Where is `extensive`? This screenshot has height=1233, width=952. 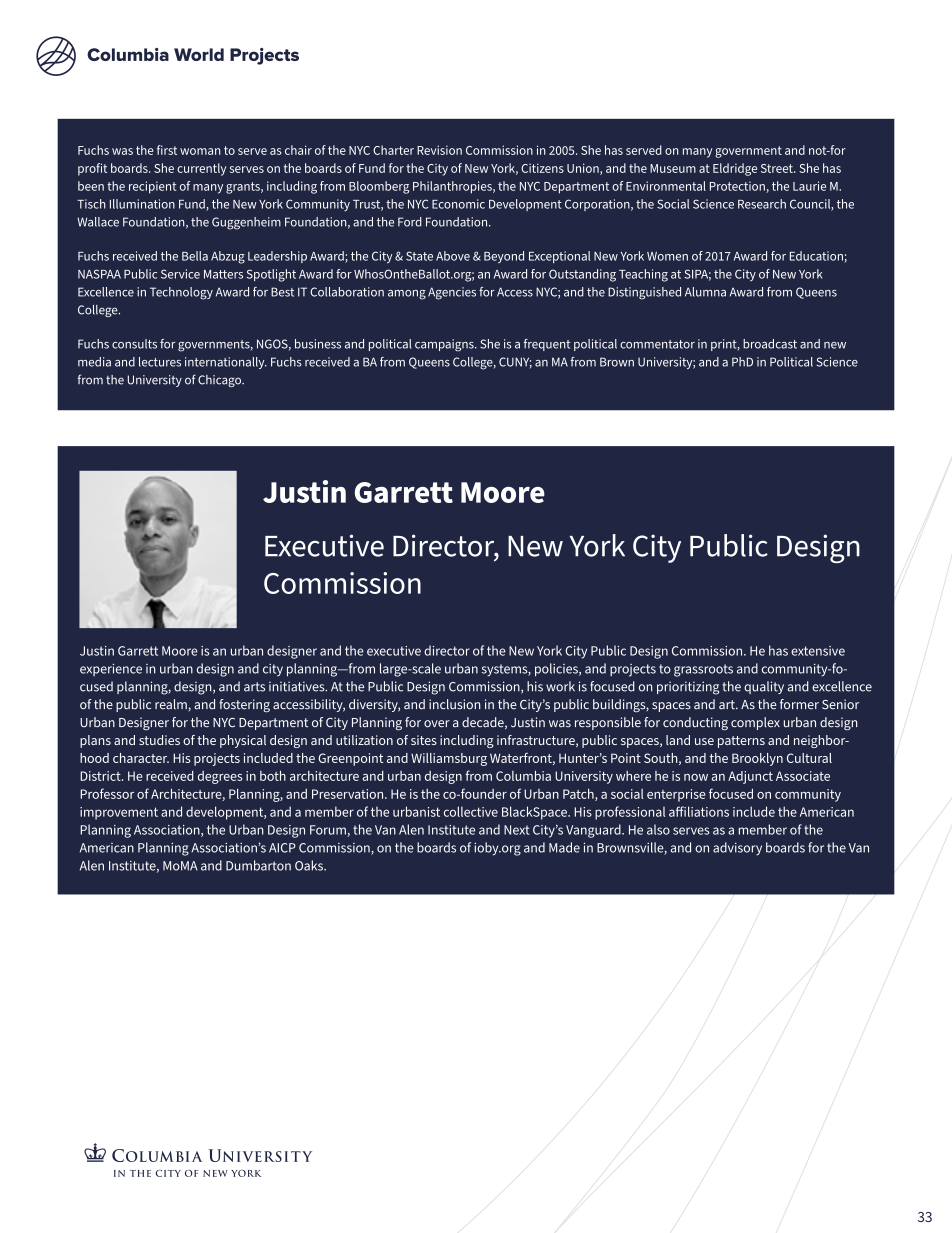 extensive is located at coordinates (818, 651).
